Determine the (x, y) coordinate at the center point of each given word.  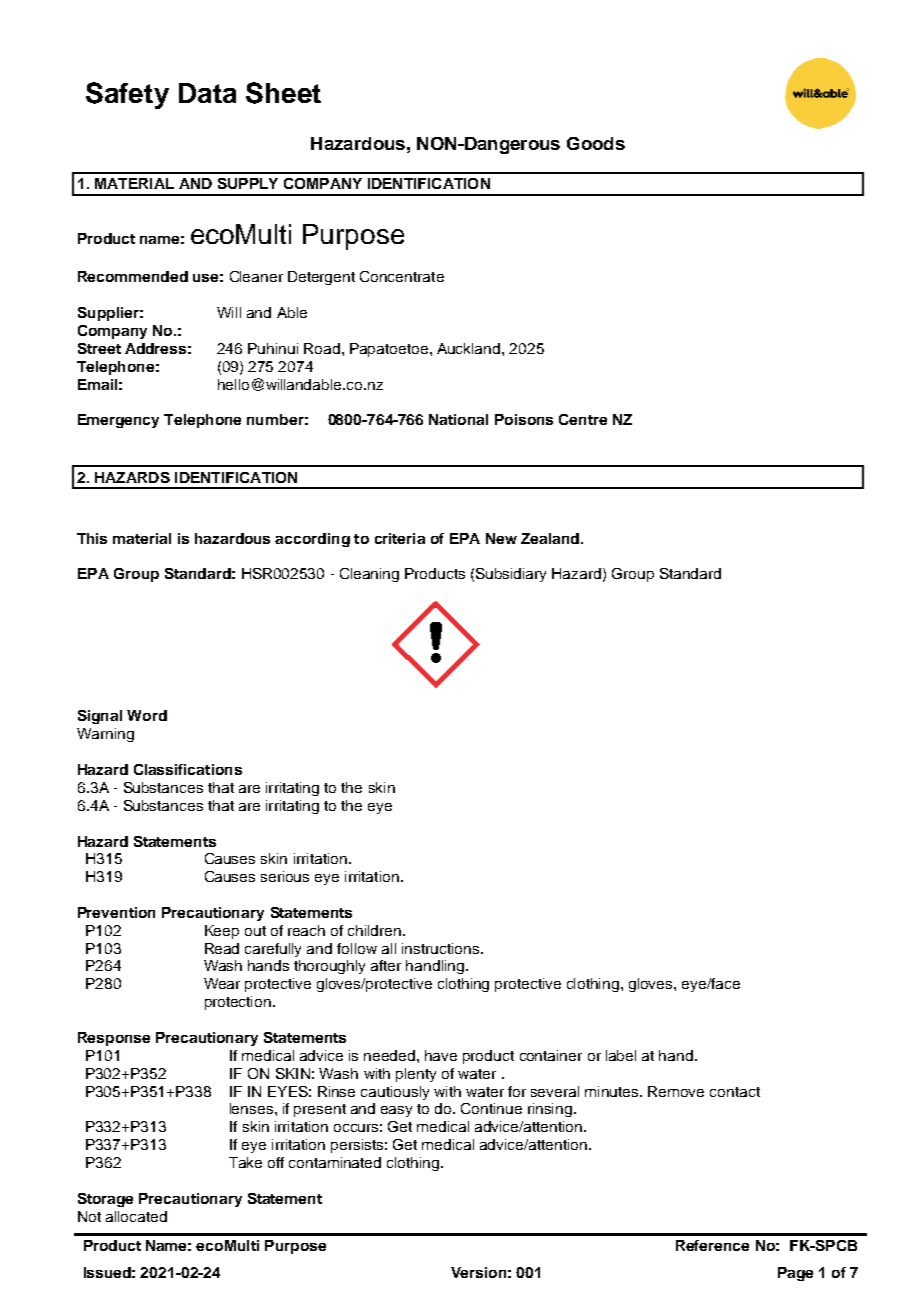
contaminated (335, 1162)
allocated (136, 1216)
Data (207, 93)
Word (147, 715)
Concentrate (402, 276)
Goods (596, 143)
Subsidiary (511, 575)
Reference (712, 1245)
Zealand (550, 538)
